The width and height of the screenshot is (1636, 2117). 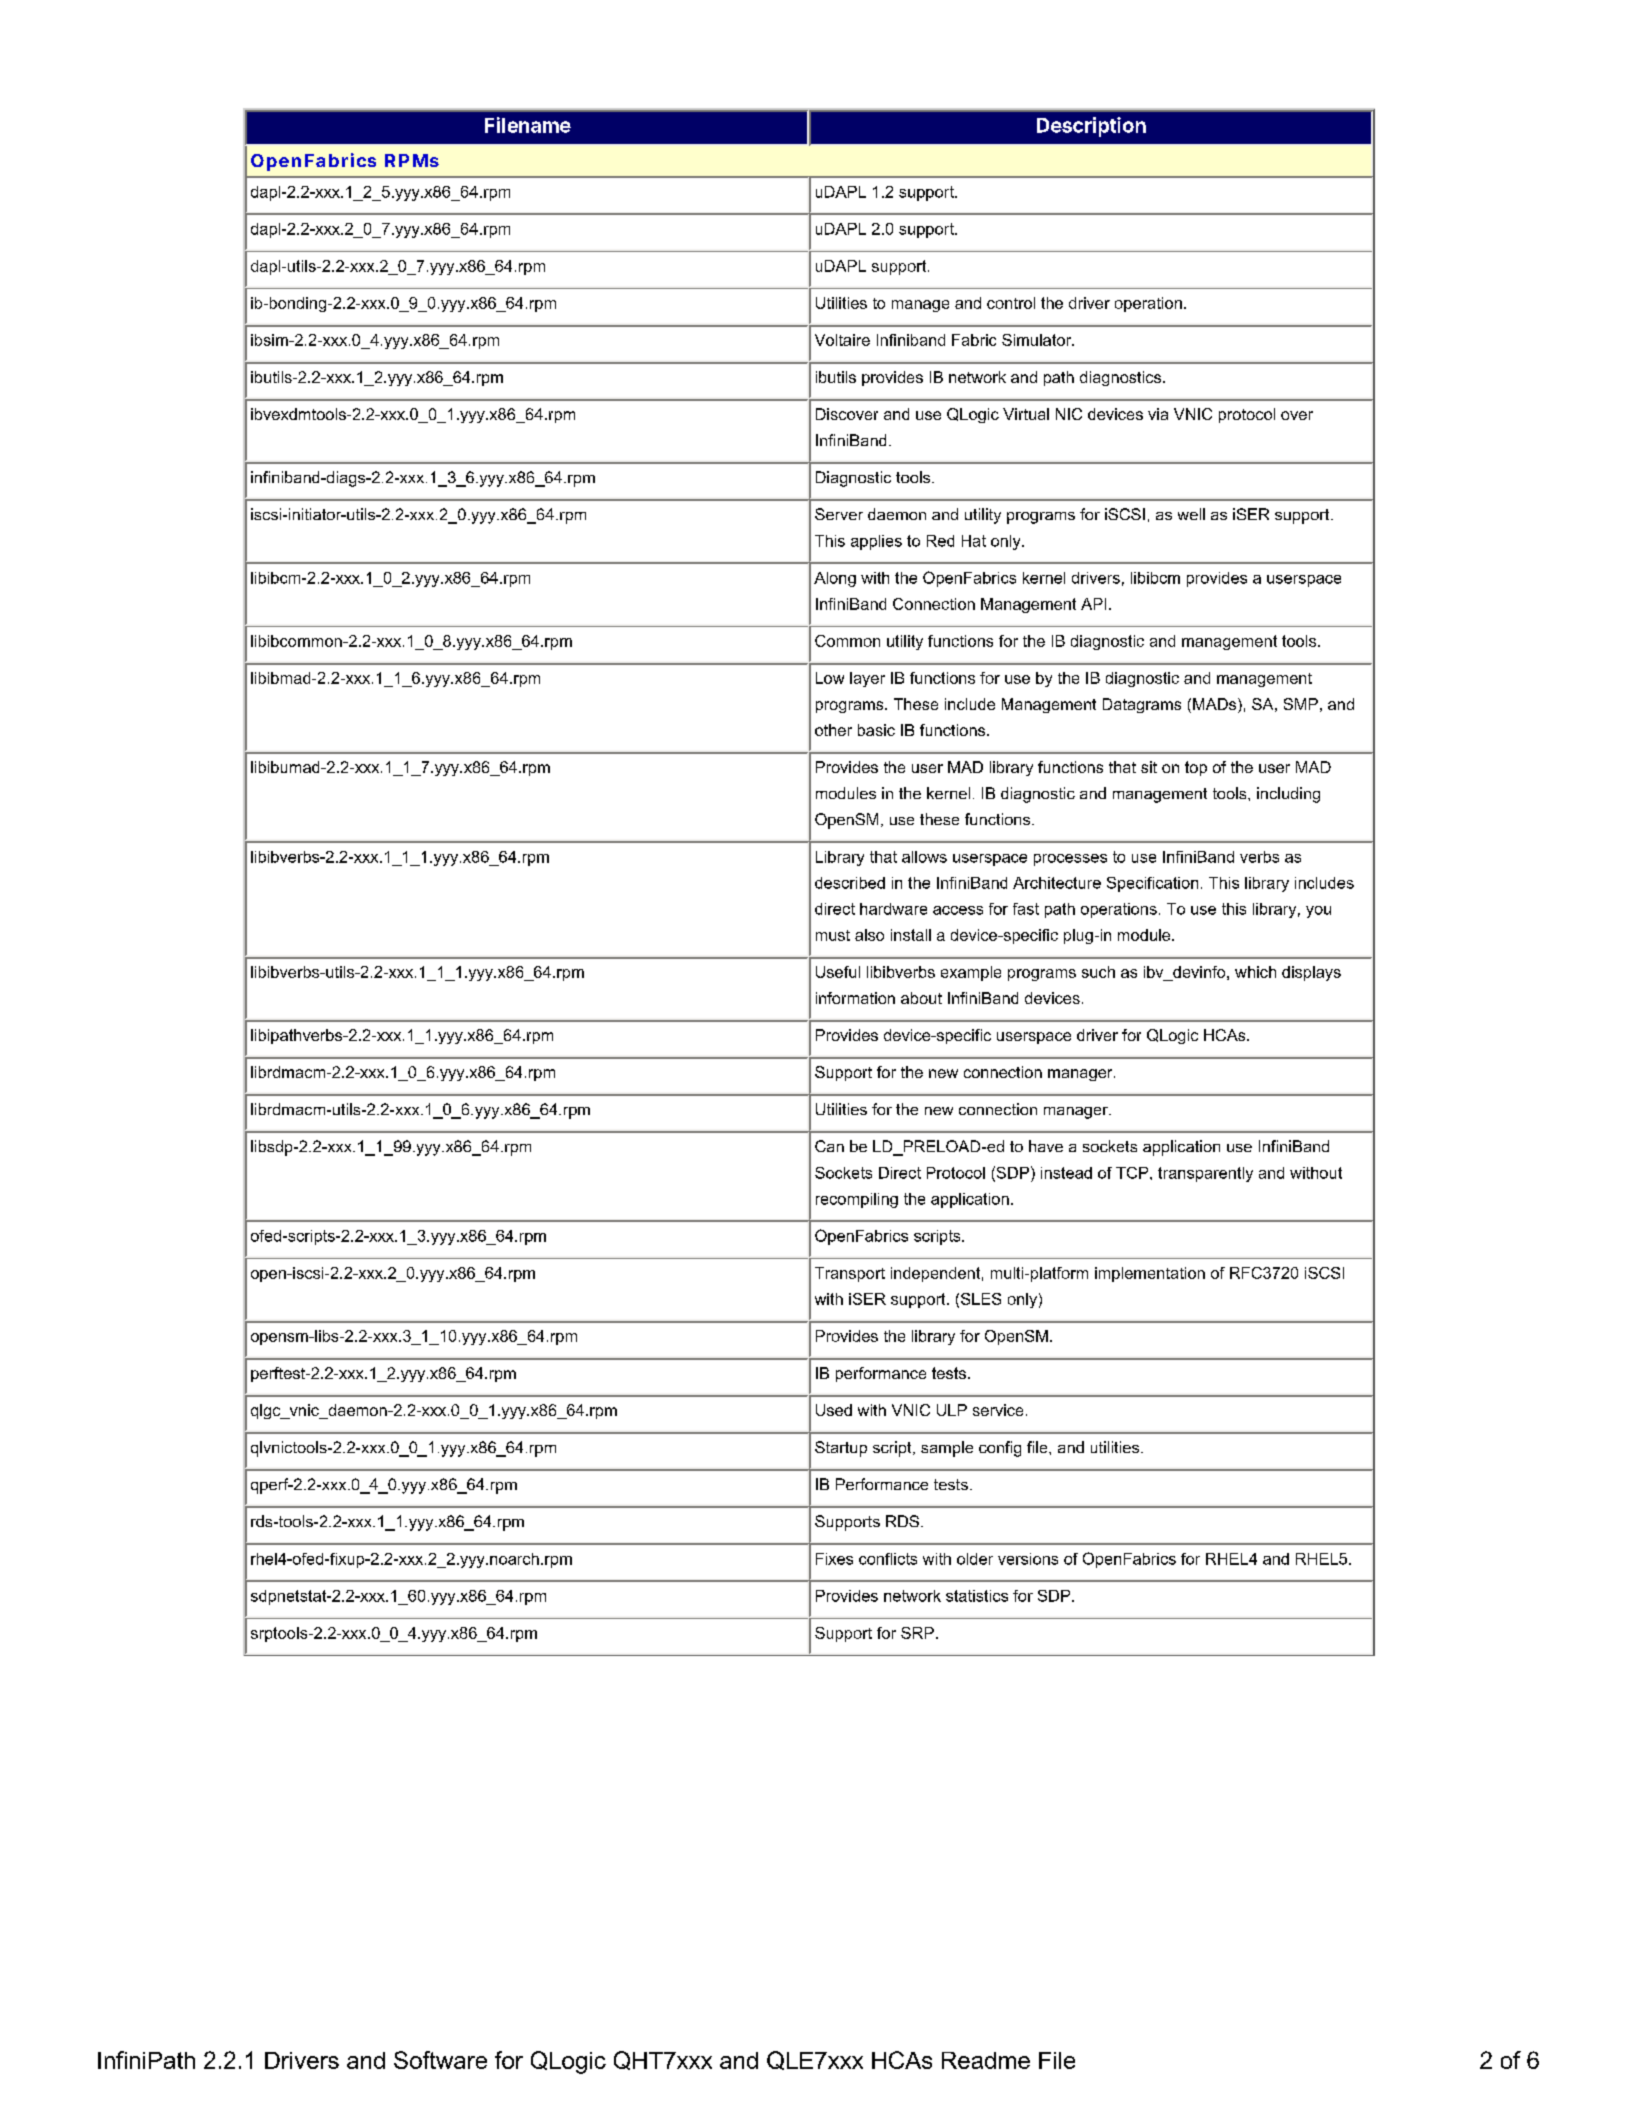 What do you see at coordinates (1011, 303) in the screenshot?
I see `control` at bounding box center [1011, 303].
